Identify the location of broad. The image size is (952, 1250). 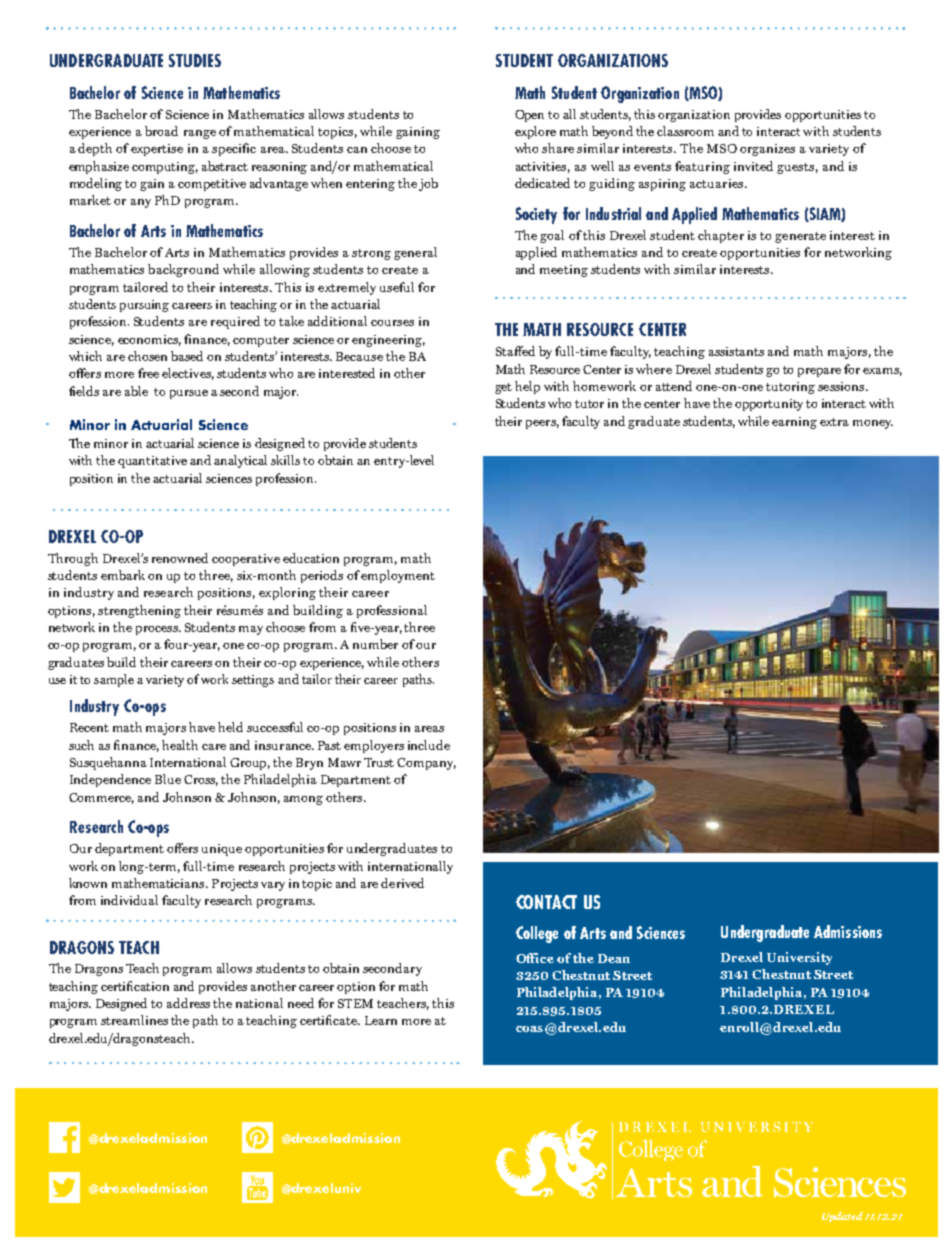
(161, 131).
